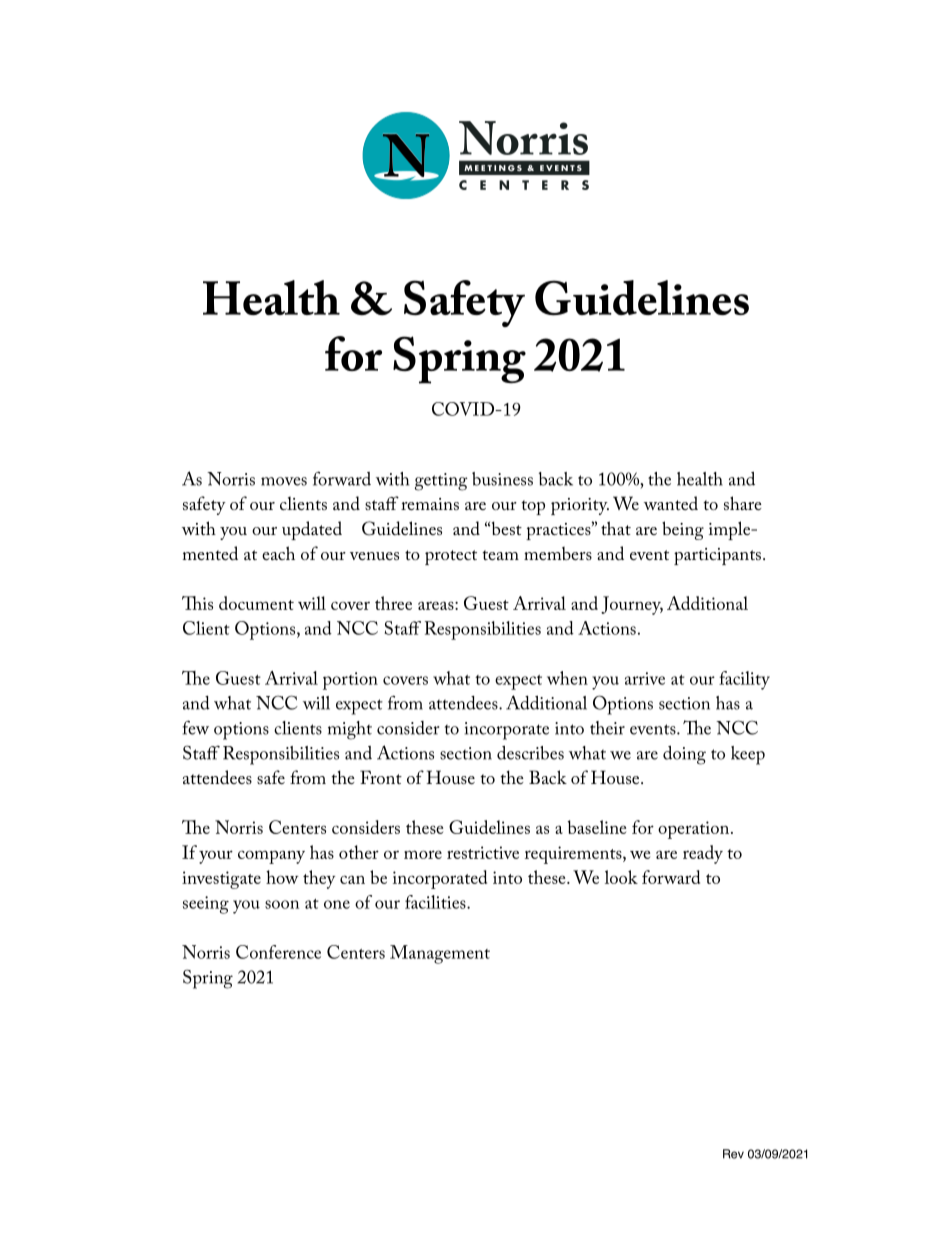 The width and height of the screenshot is (952, 1233). I want to click on arrive, so click(645, 678).
